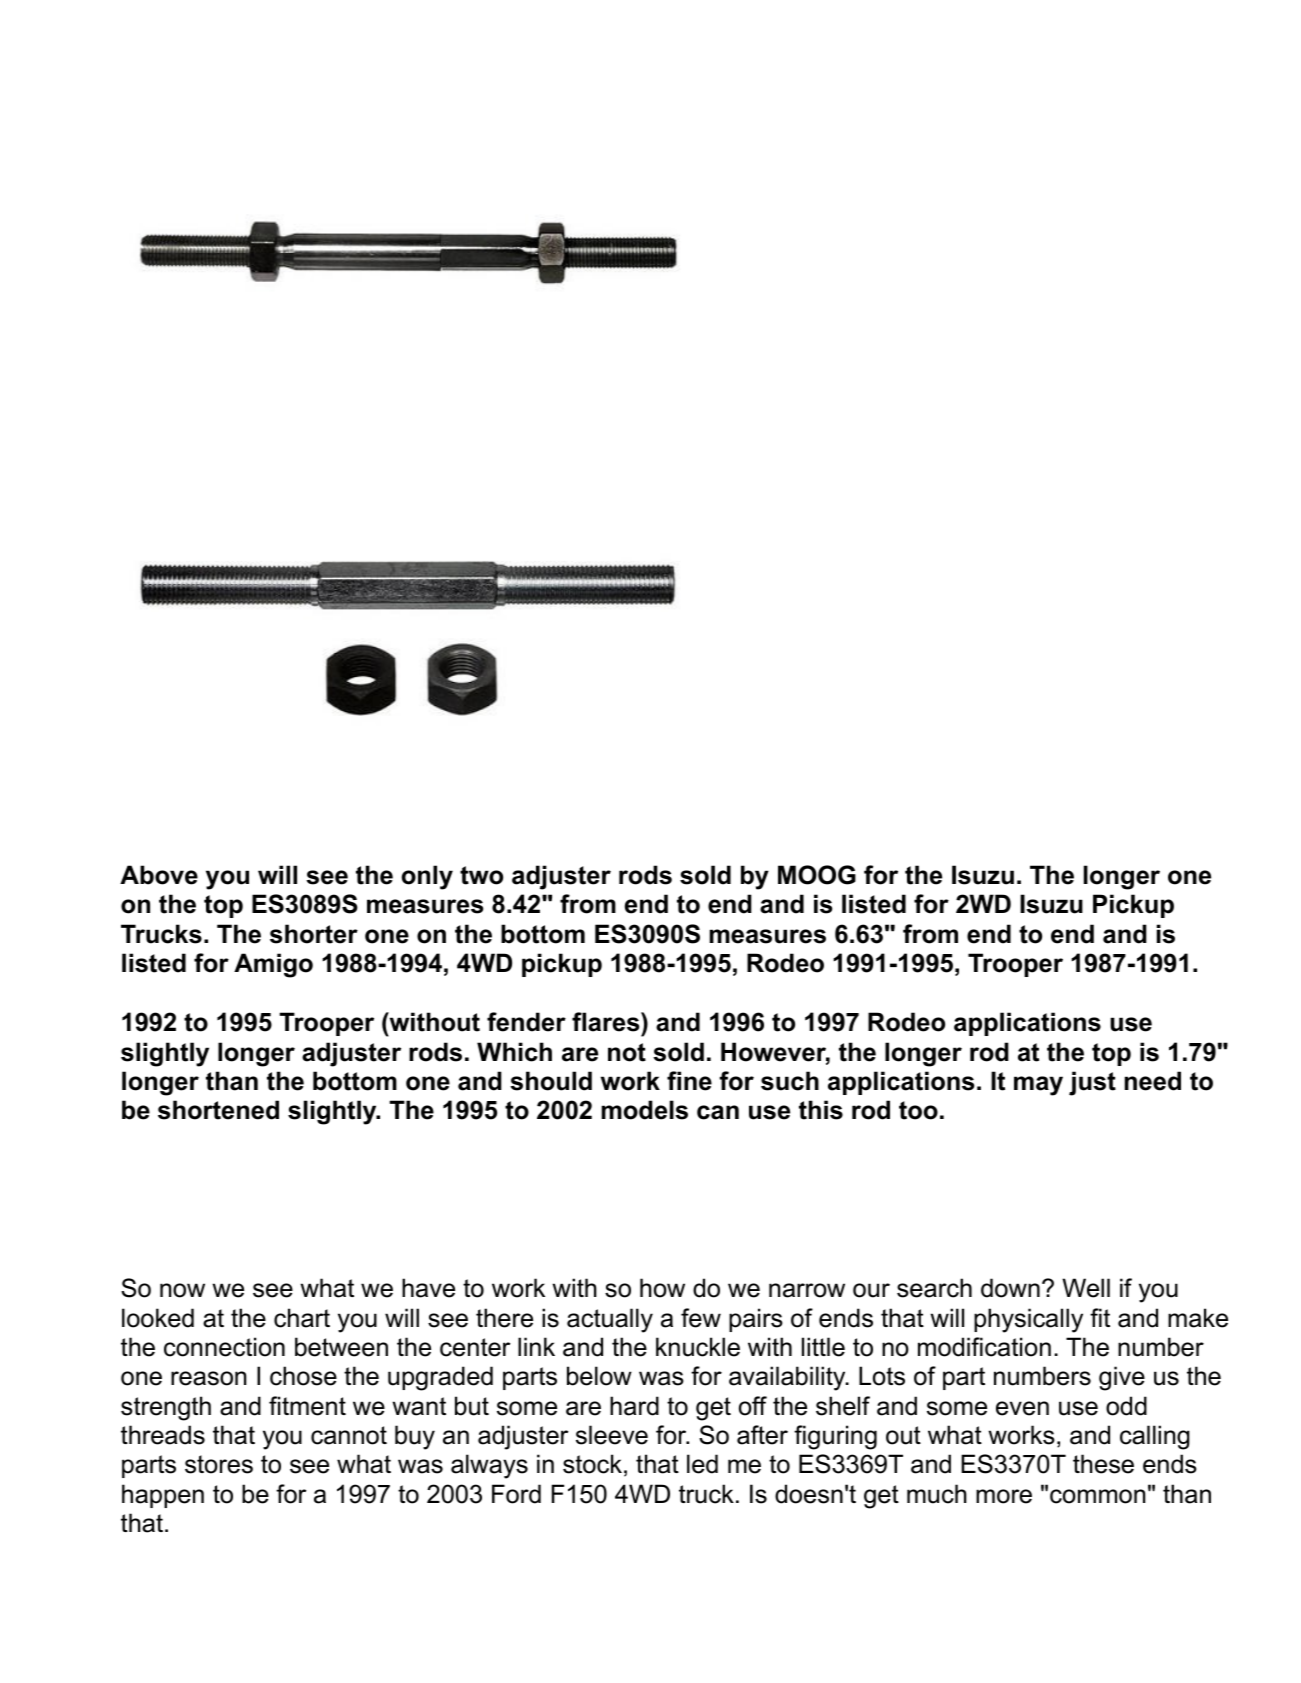  Describe the element at coordinates (1122, 1378) in the screenshot. I see `give` at that location.
